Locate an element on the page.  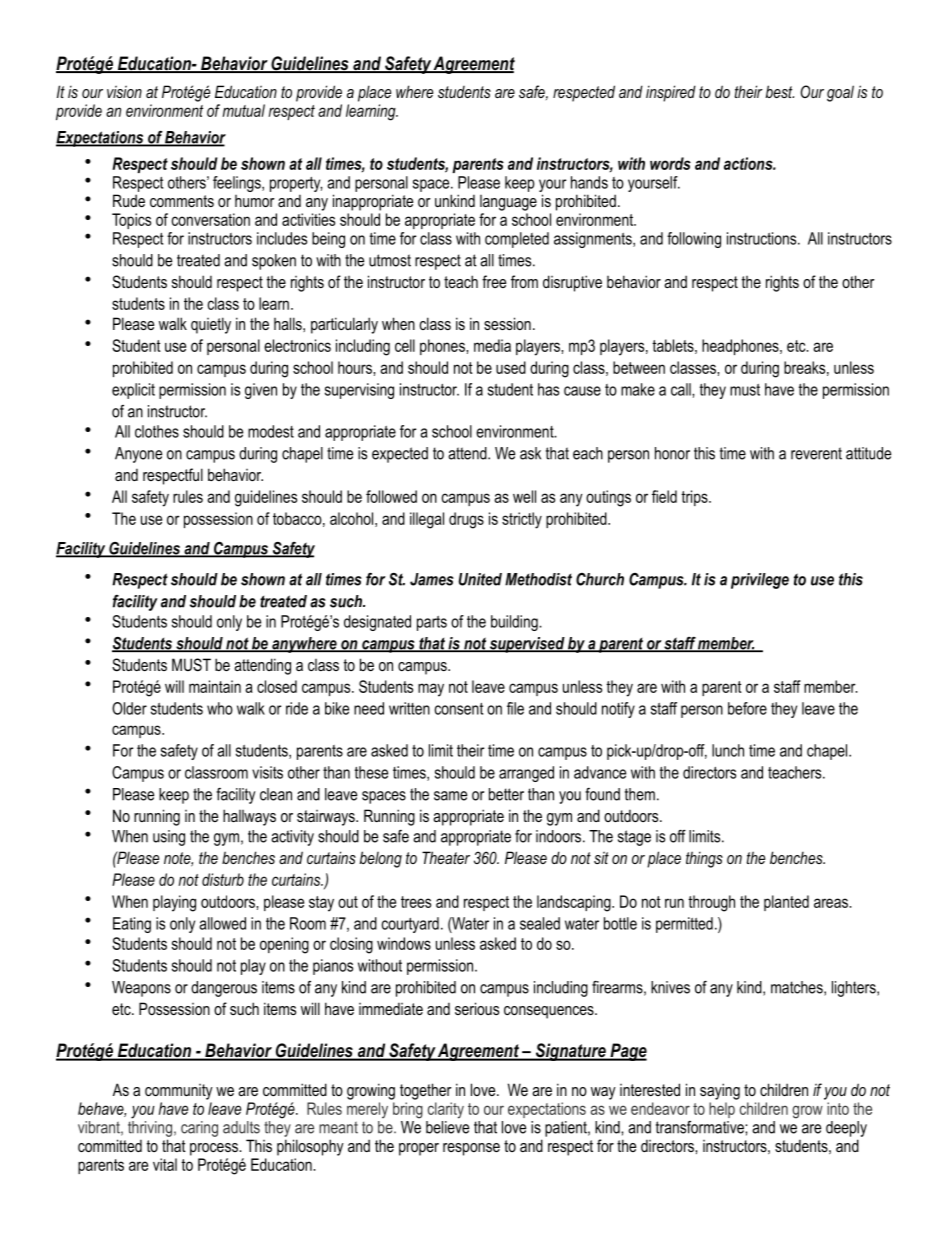
call is located at coordinates (682, 389).
